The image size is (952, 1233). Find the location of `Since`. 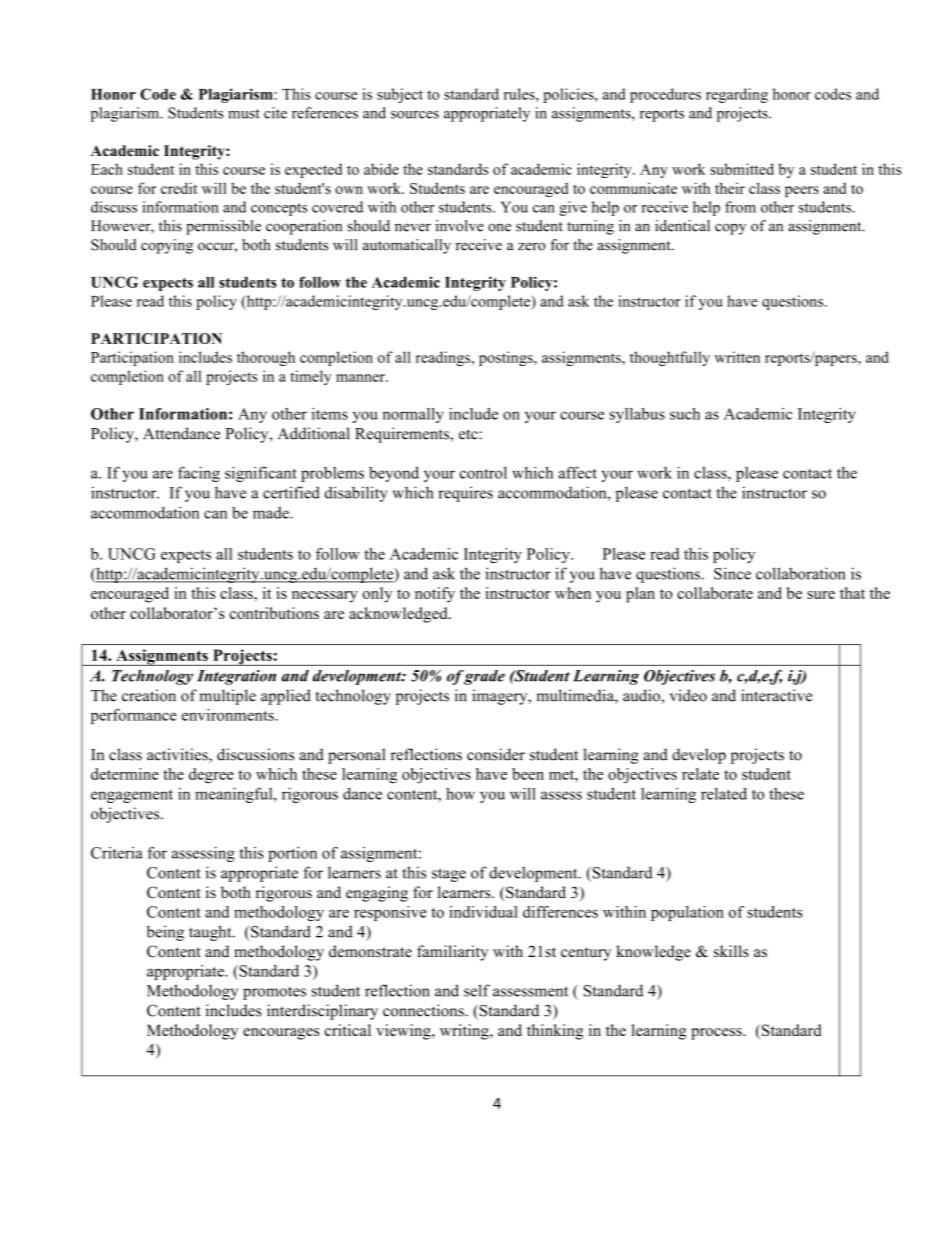

Since is located at coordinates (732, 573).
